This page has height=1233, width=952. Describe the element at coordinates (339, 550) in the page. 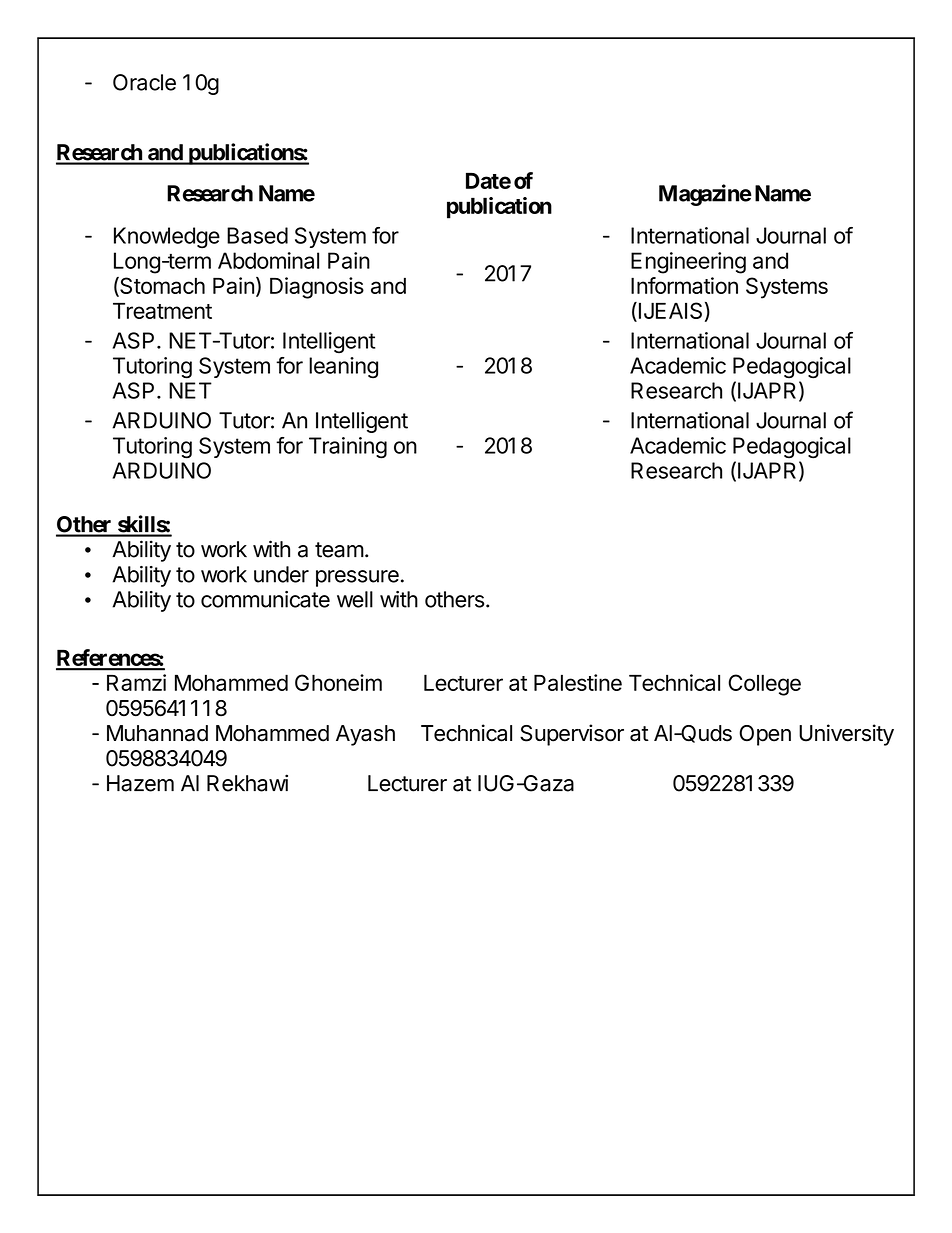

I see `team` at that location.
